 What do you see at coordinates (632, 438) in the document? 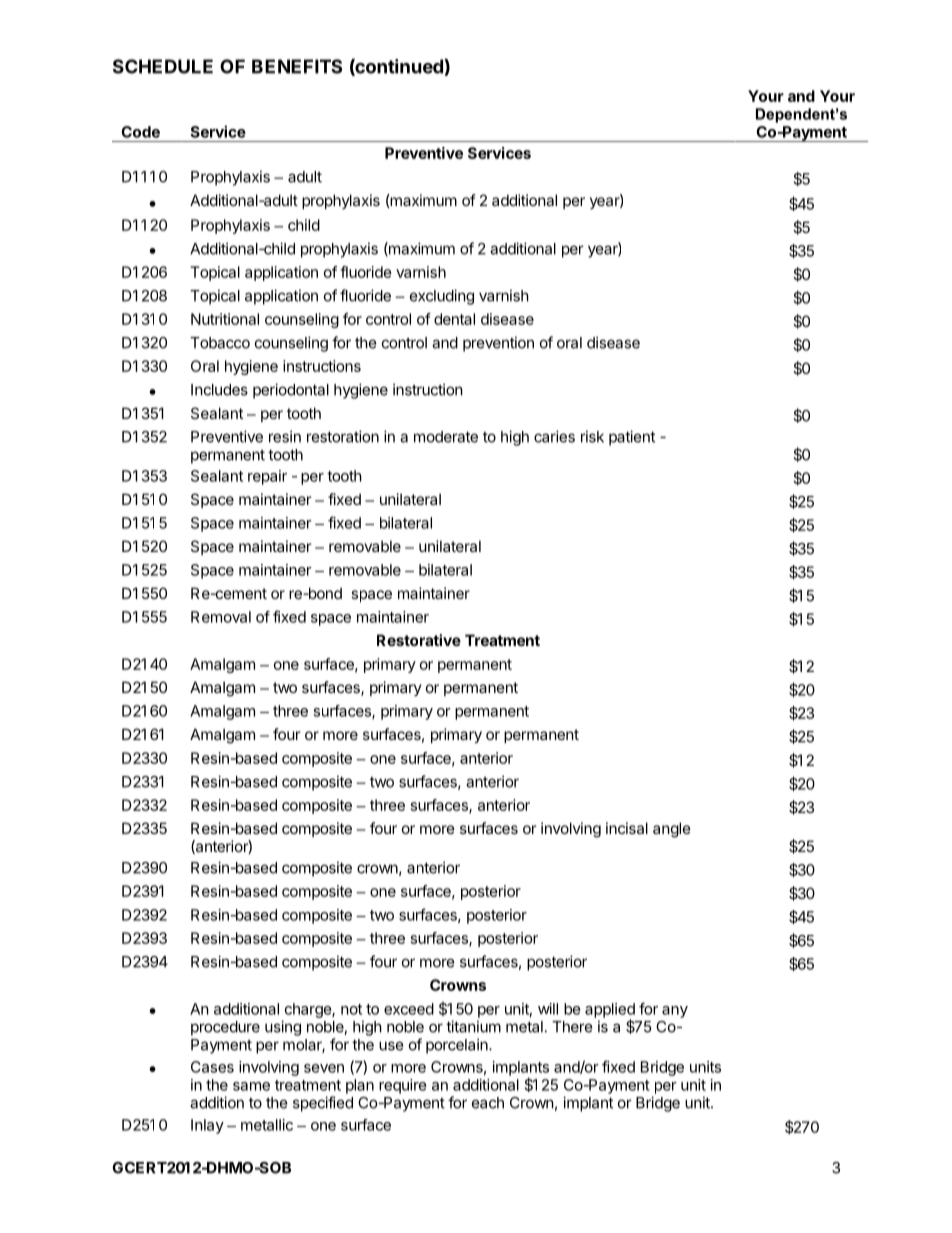
I see `patient` at bounding box center [632, 438].
